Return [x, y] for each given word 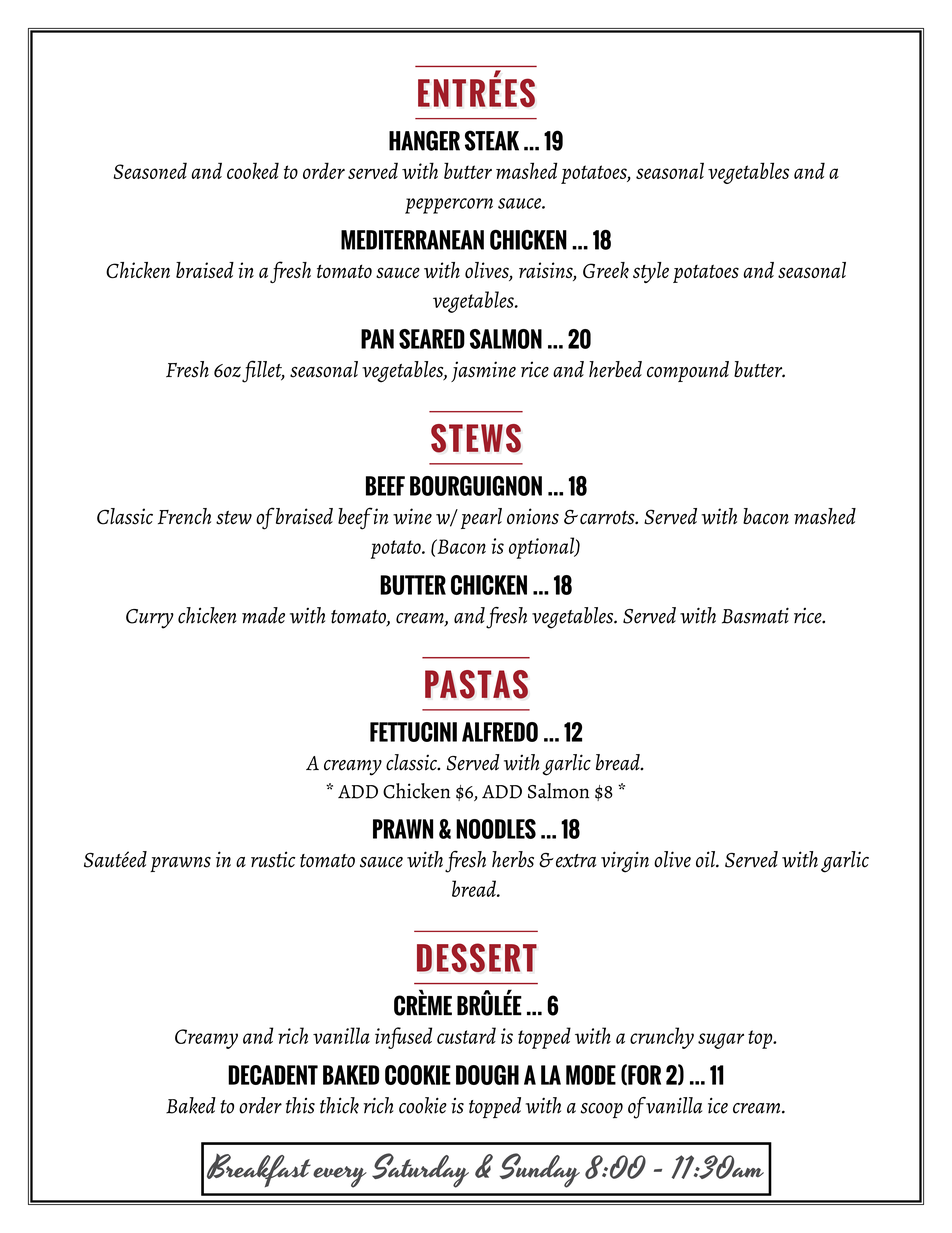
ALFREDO [500, 732]
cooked [253, 170]
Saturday [420, 1170]
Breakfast [259, 1170]
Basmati [755, 615]
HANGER [424, 140]
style [651, 272]
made [263, 615]
